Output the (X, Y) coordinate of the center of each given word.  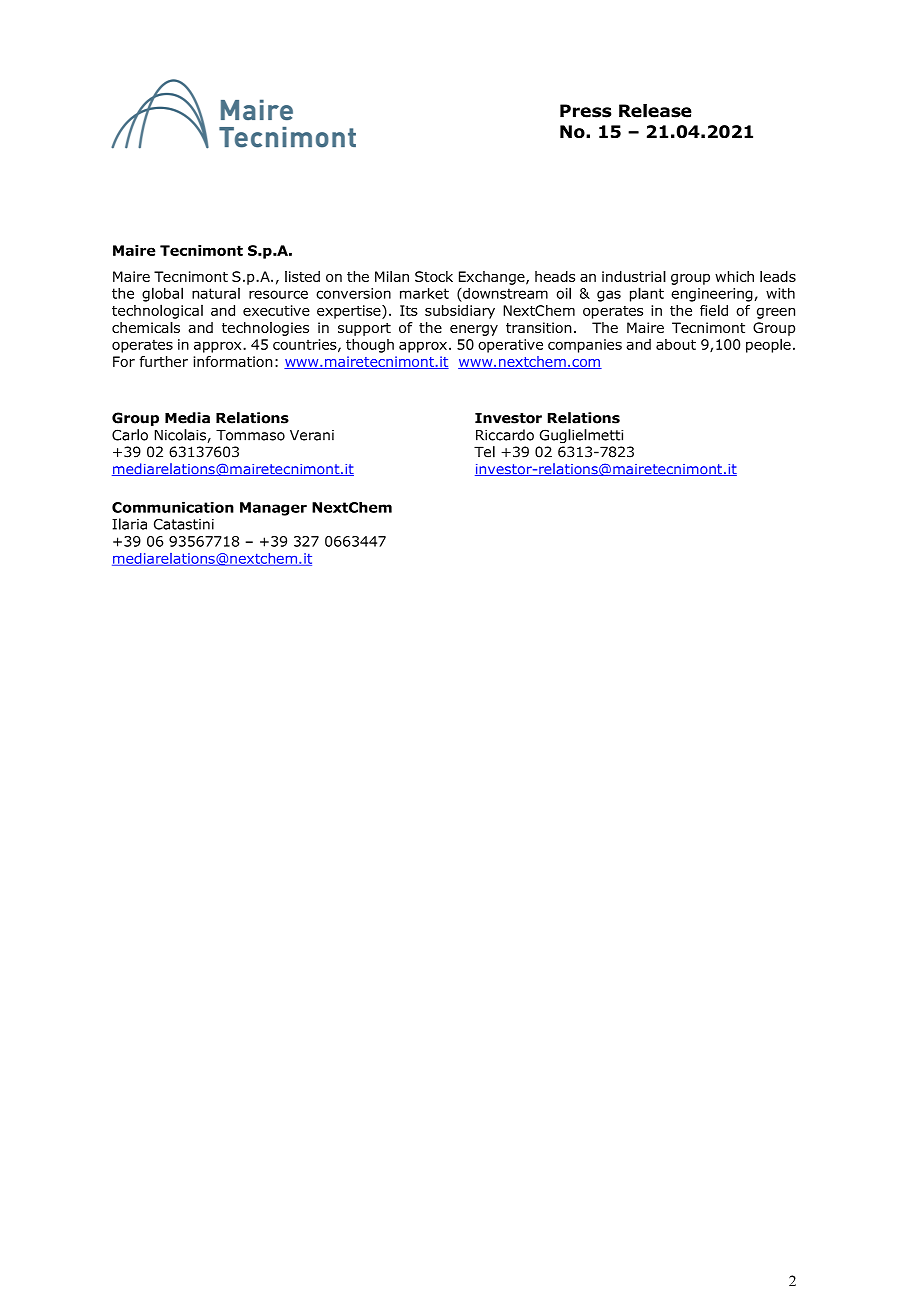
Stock (434, 276)
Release (655, 111)
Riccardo (505, 435)
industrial (634, 276)
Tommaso (250, 435)
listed (302, 276)
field (714, 310)
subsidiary (460, 312)
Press (586, 111)
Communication (173, 507)
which (734, 276)
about (676, 344)
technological (157, 311)
